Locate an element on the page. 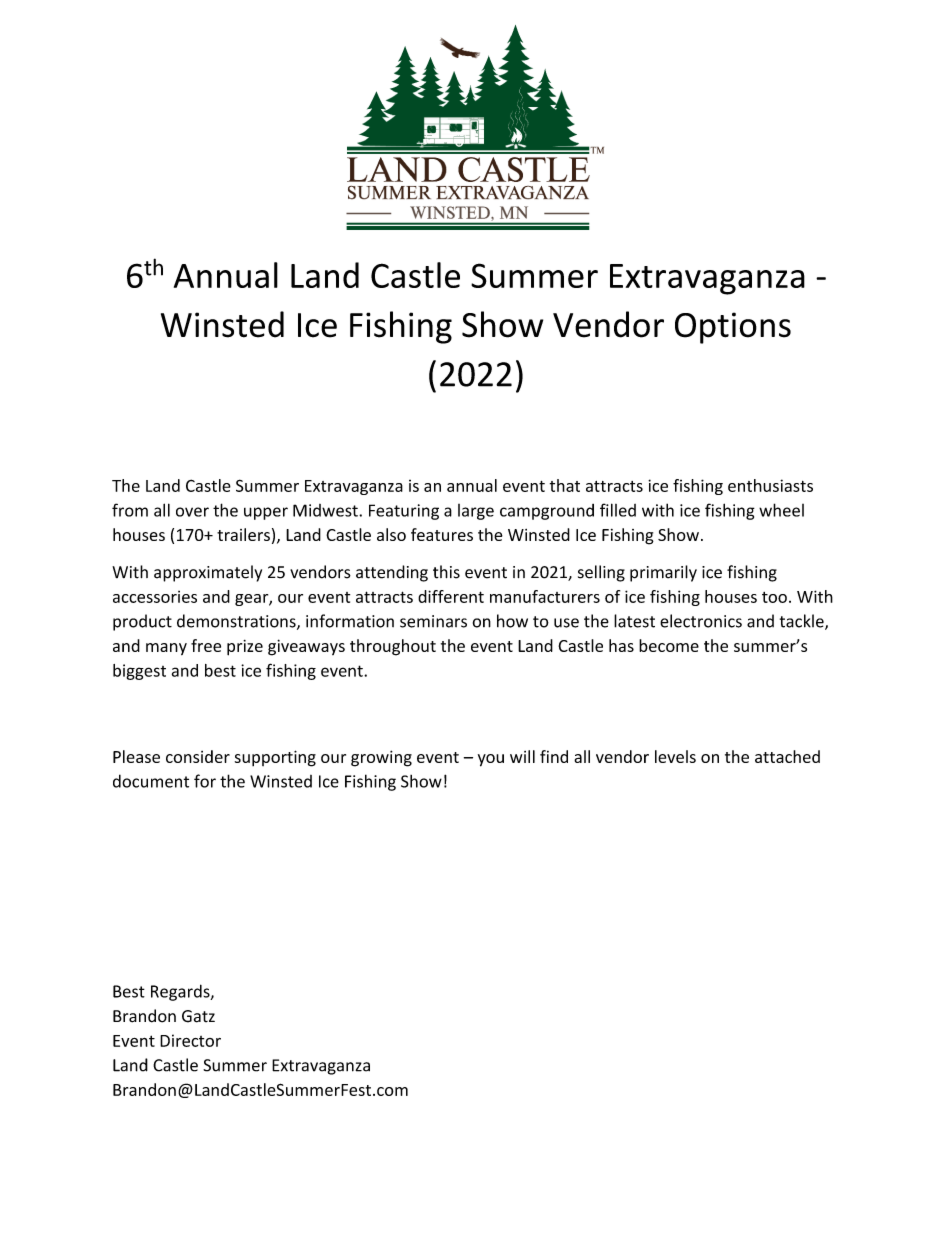  over is located at coordinates (192, 512).
